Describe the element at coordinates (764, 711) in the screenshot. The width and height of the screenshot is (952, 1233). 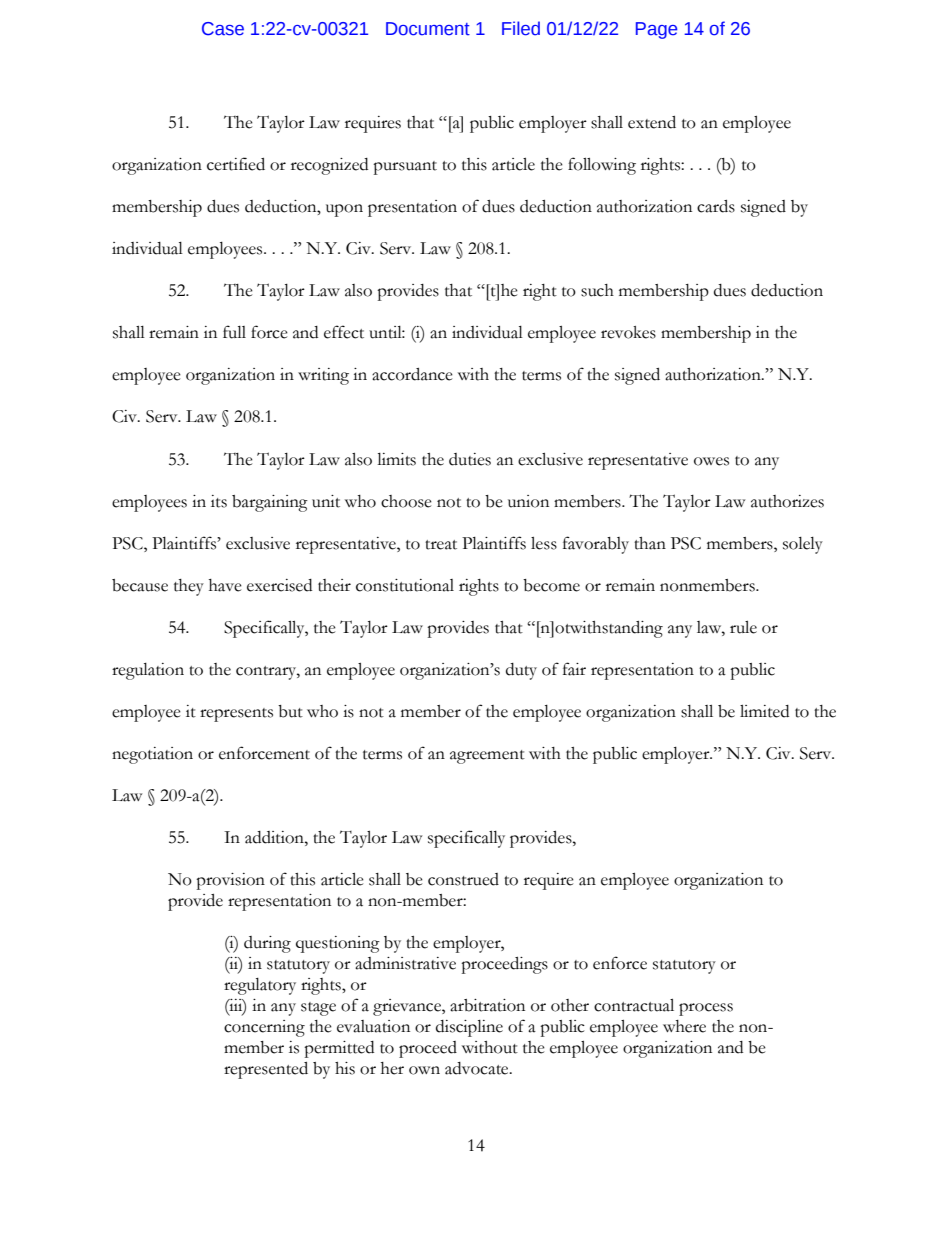
I see `limited` at that location.
